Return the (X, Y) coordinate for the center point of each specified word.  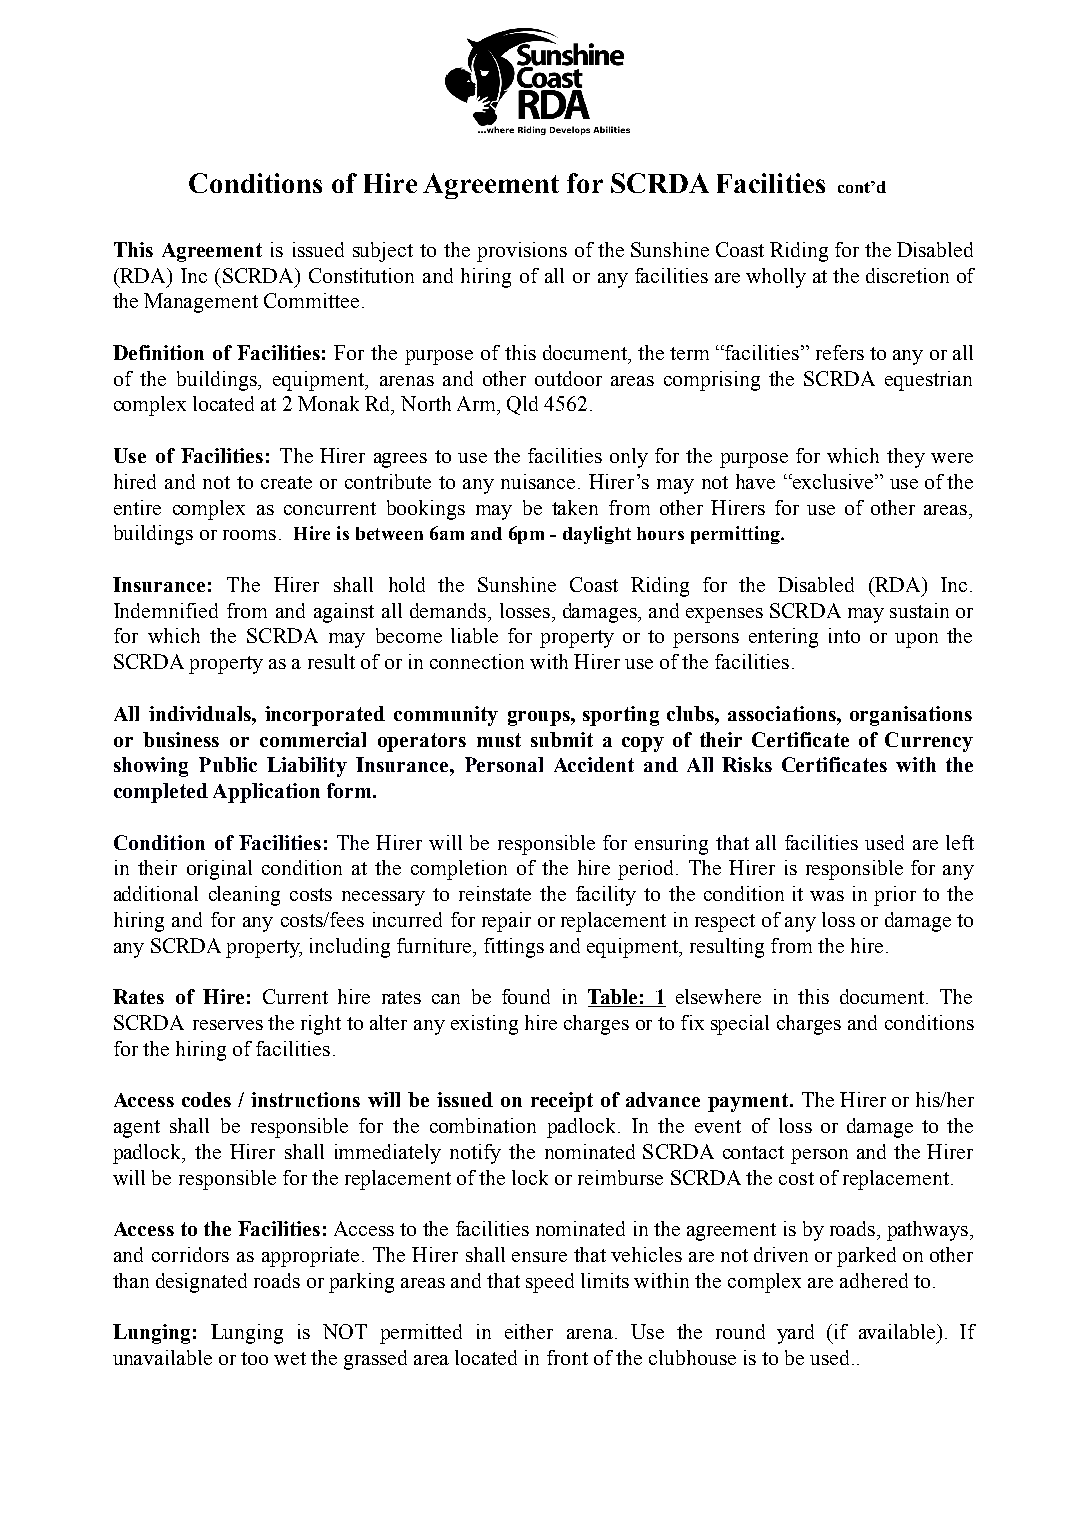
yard (795, 1334)
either (529, 1331)
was (827, 896)
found (526, 996)
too (254, 1358)
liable (474, 635)
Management (201, 303)
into (844, 635)
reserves (228, 1025)
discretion (907, 275)
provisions (522, 252)
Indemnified (166, 610)
